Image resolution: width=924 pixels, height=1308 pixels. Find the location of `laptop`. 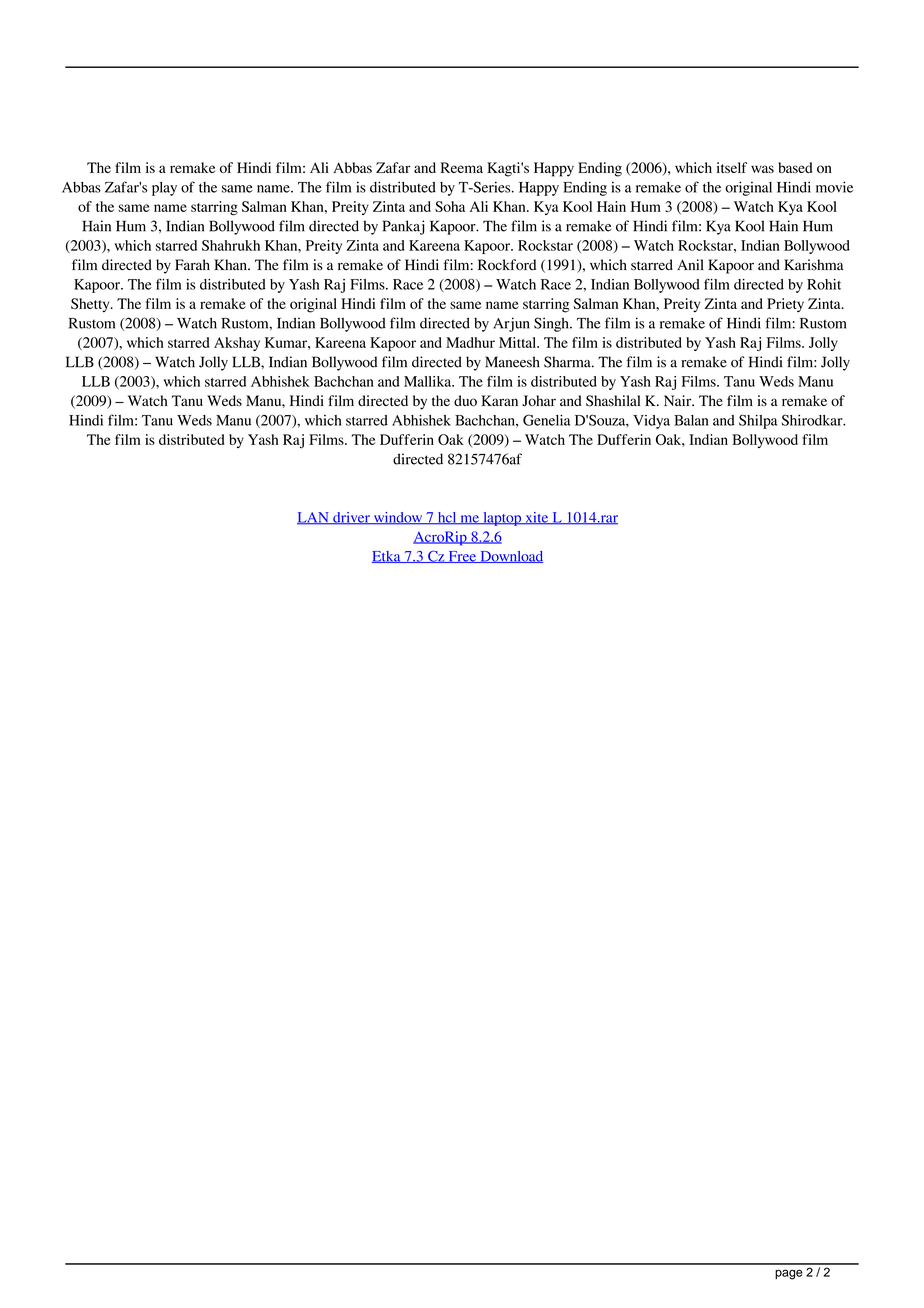

laptop is located at coordinates (502, 519).
